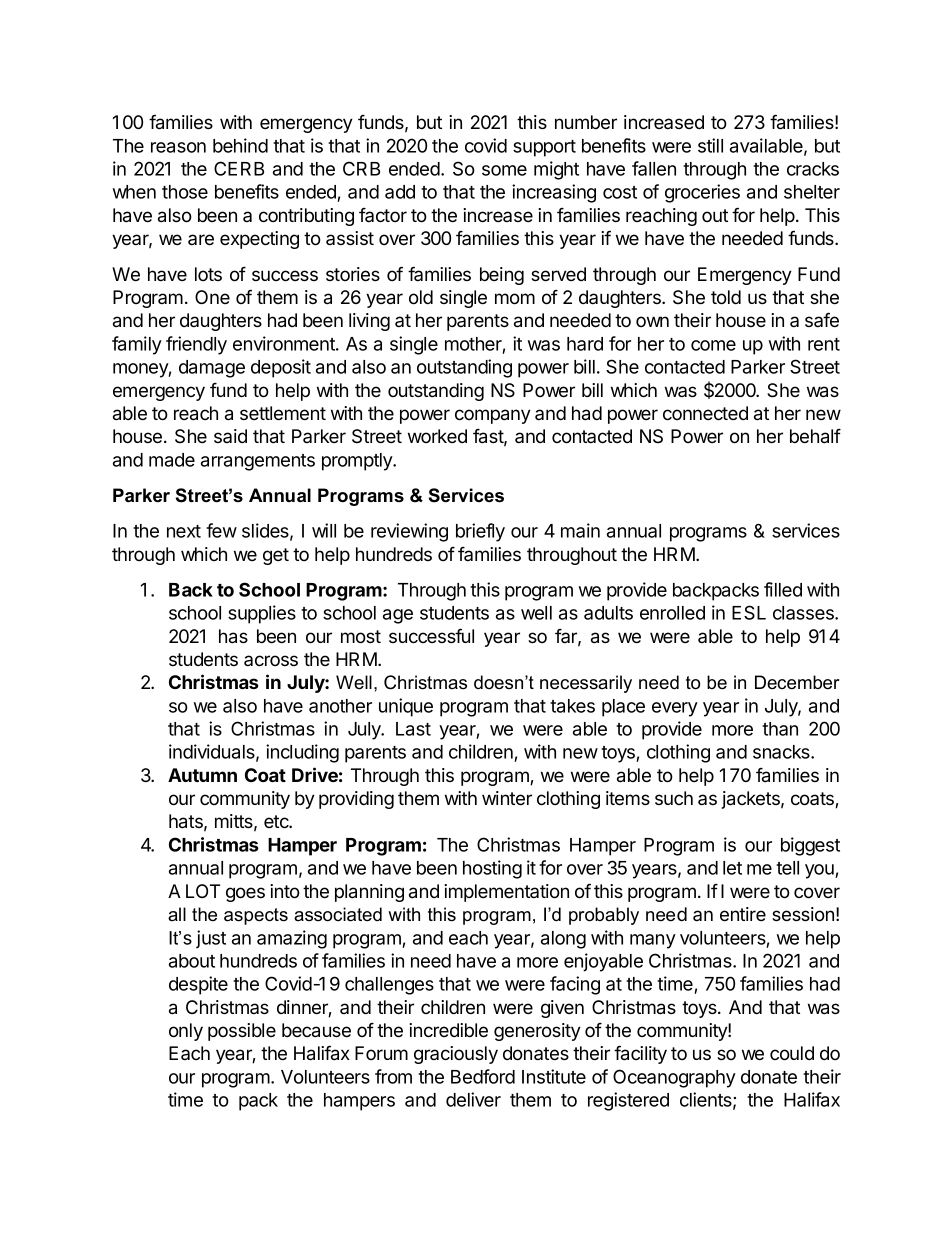 This screenshot has width=952, height=1233. I want to click on still, so click(710, 145).
